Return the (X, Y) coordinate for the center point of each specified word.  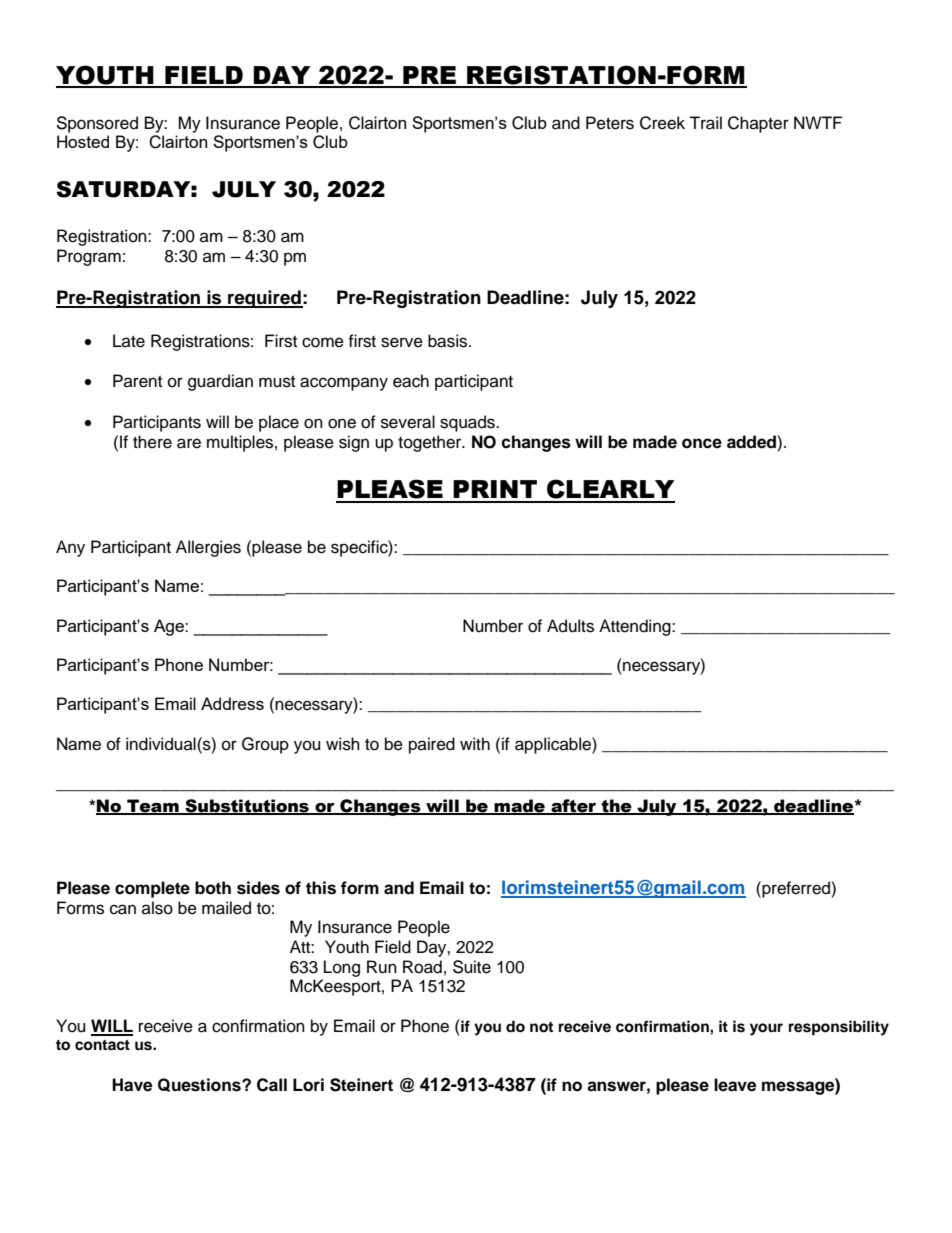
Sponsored (97, 124)
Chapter (758, 124)
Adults (570, 626)
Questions (200, 1085)
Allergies (208, 548)
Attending (636, 627)
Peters (610, 123)
